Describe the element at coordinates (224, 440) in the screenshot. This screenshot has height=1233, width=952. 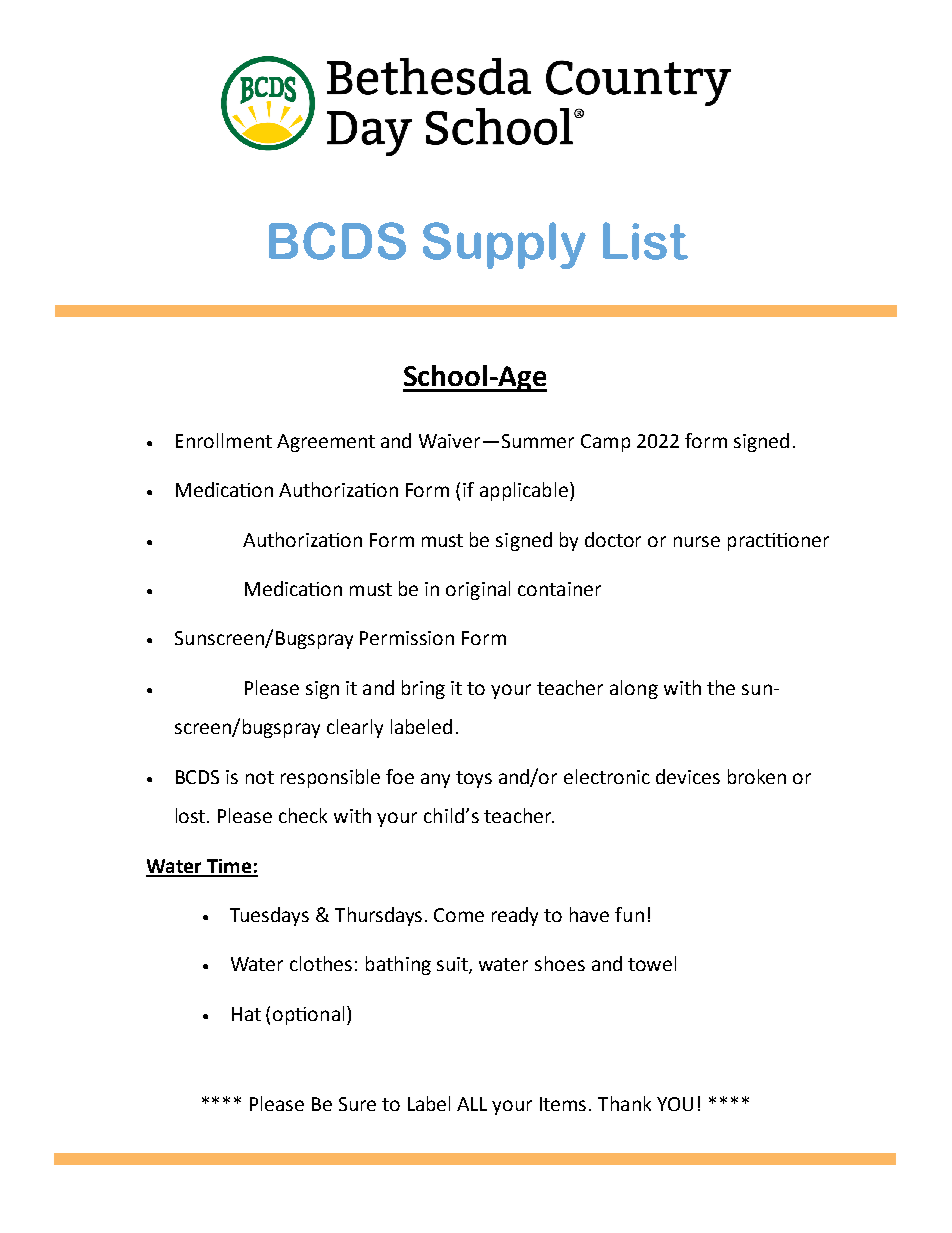
I see `Enrollment` at that location.
